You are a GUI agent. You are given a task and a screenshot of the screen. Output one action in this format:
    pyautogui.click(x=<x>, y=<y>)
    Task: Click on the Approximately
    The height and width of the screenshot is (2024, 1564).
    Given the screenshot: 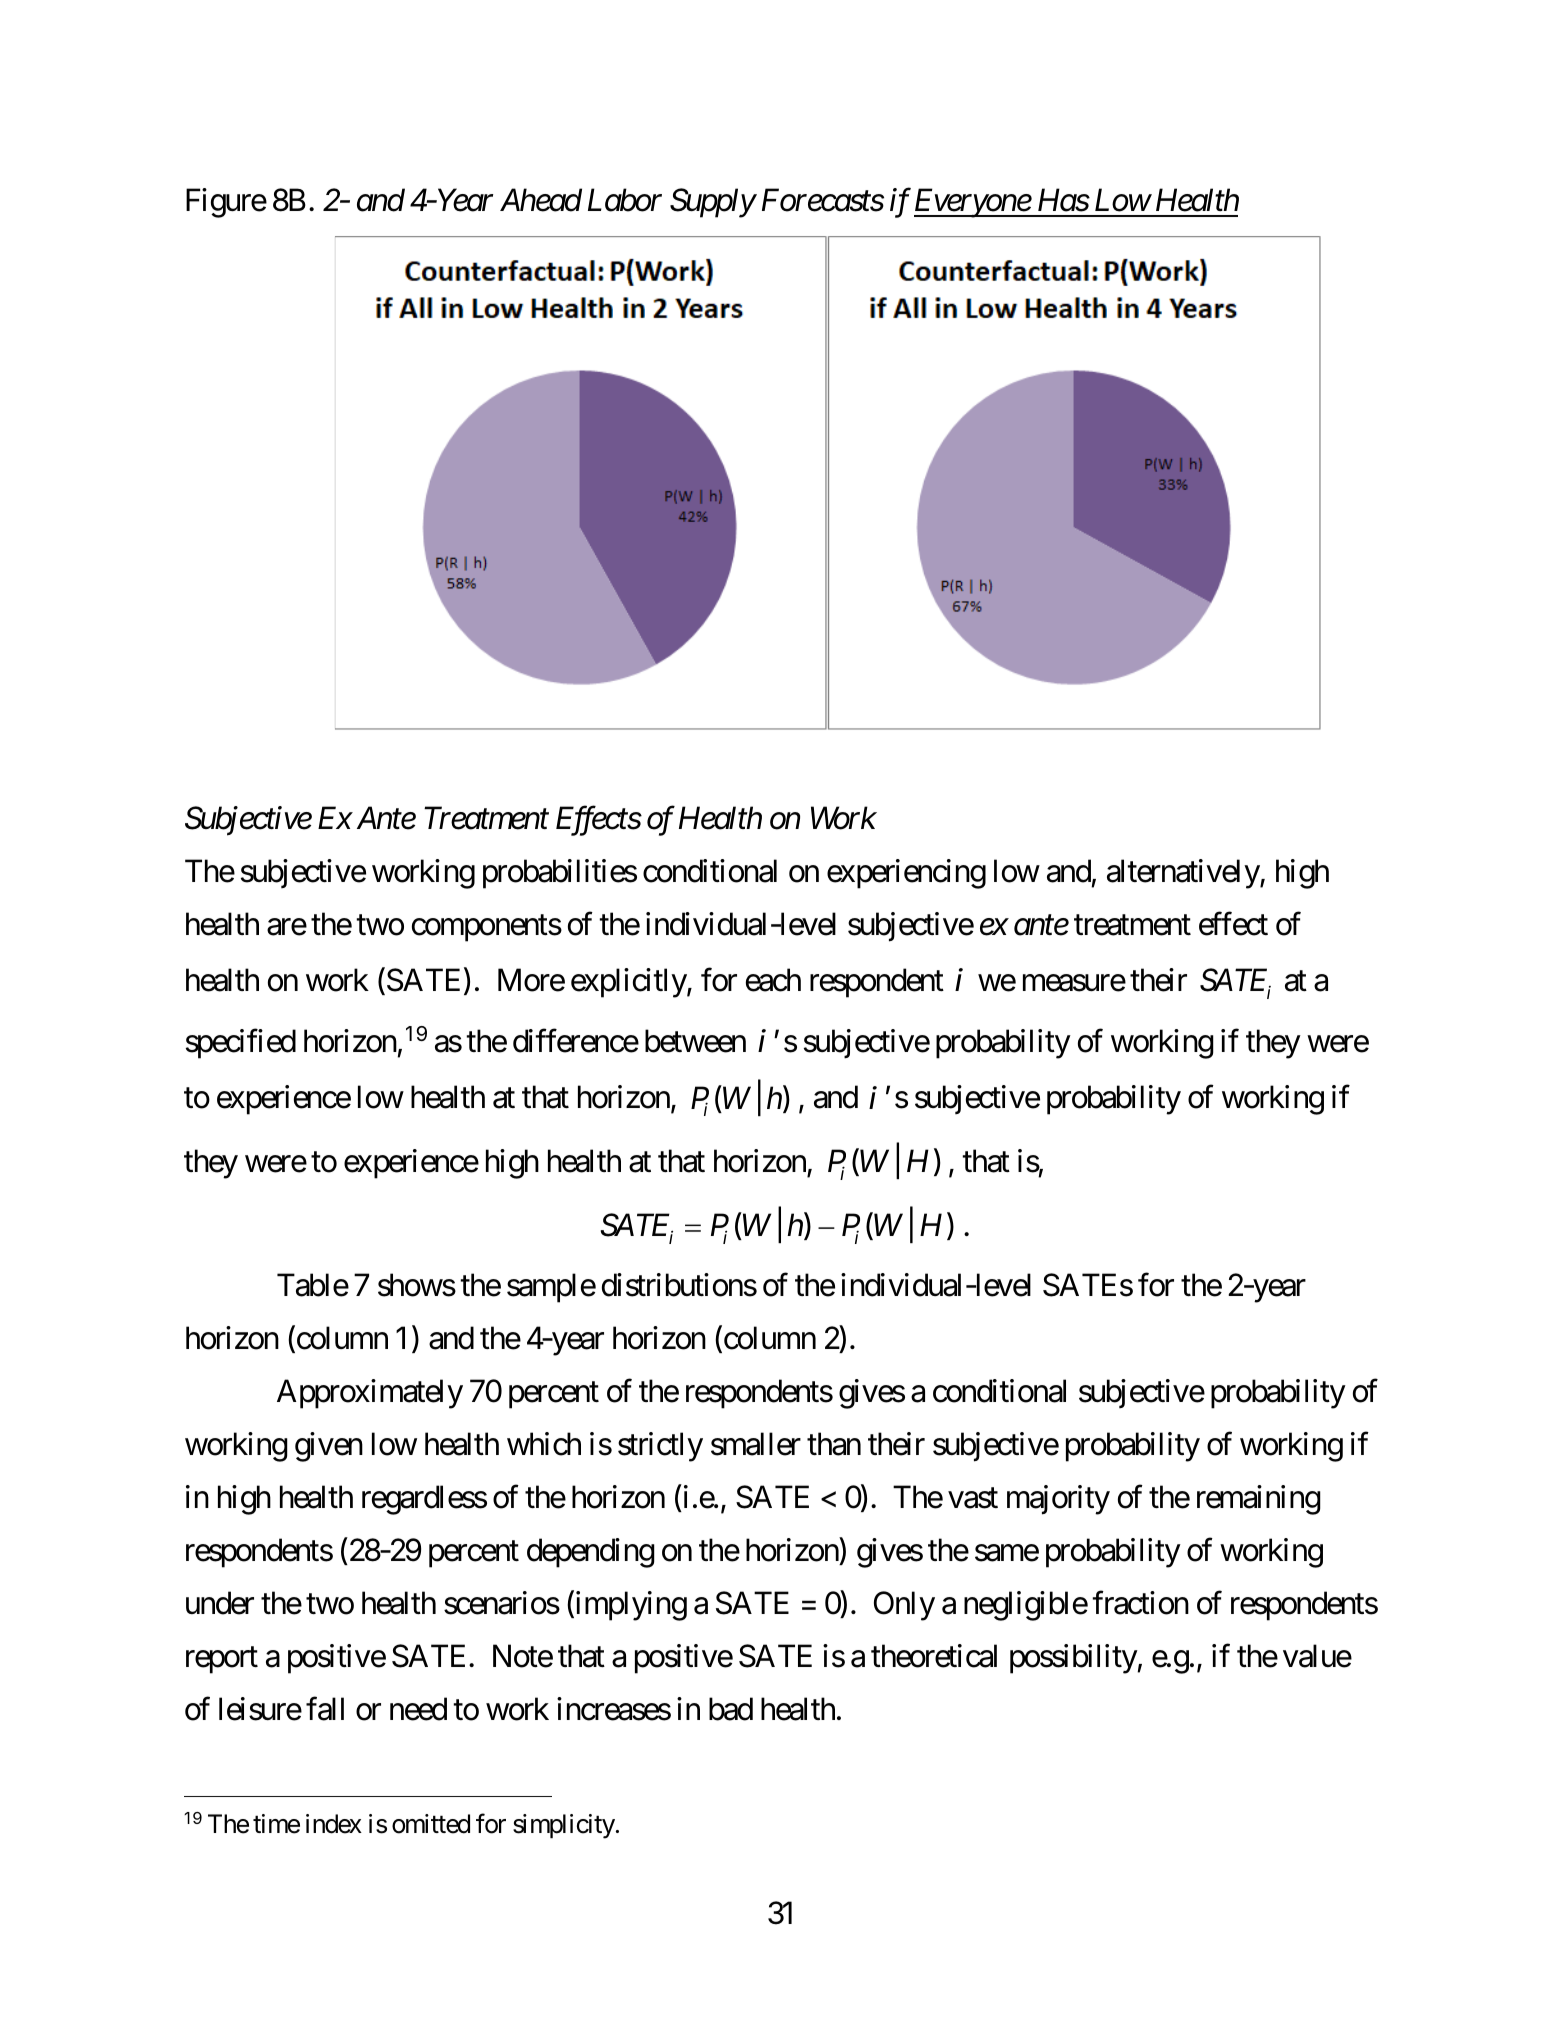 What is the action you would take?
    pyautogui.click(x=370, y=1394)
